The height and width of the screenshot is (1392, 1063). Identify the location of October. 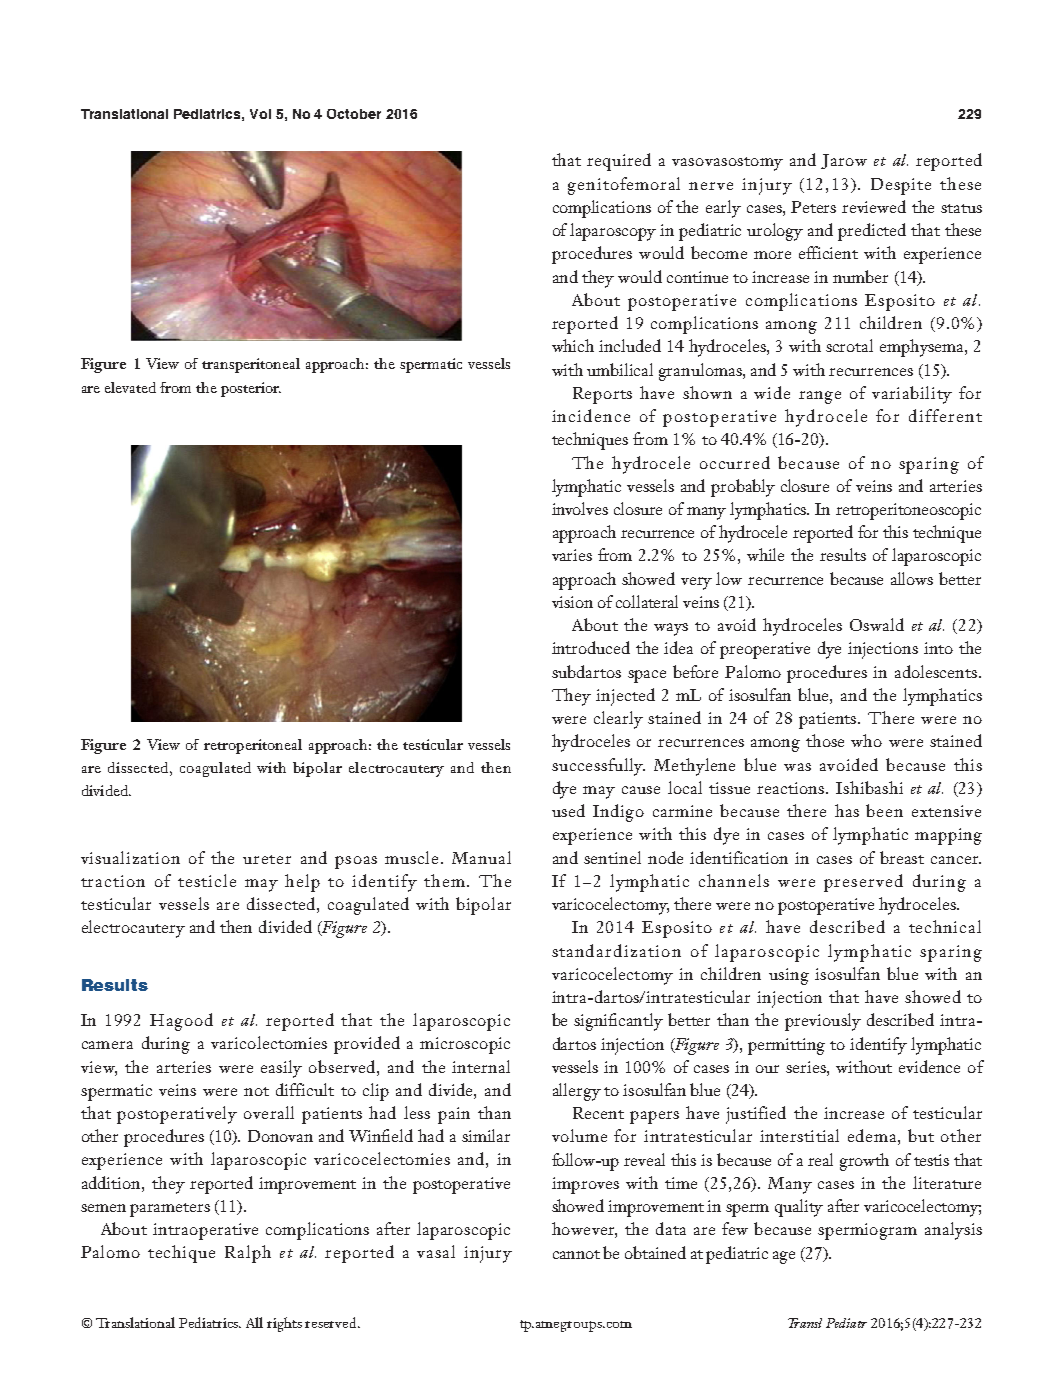
(354, 114).
